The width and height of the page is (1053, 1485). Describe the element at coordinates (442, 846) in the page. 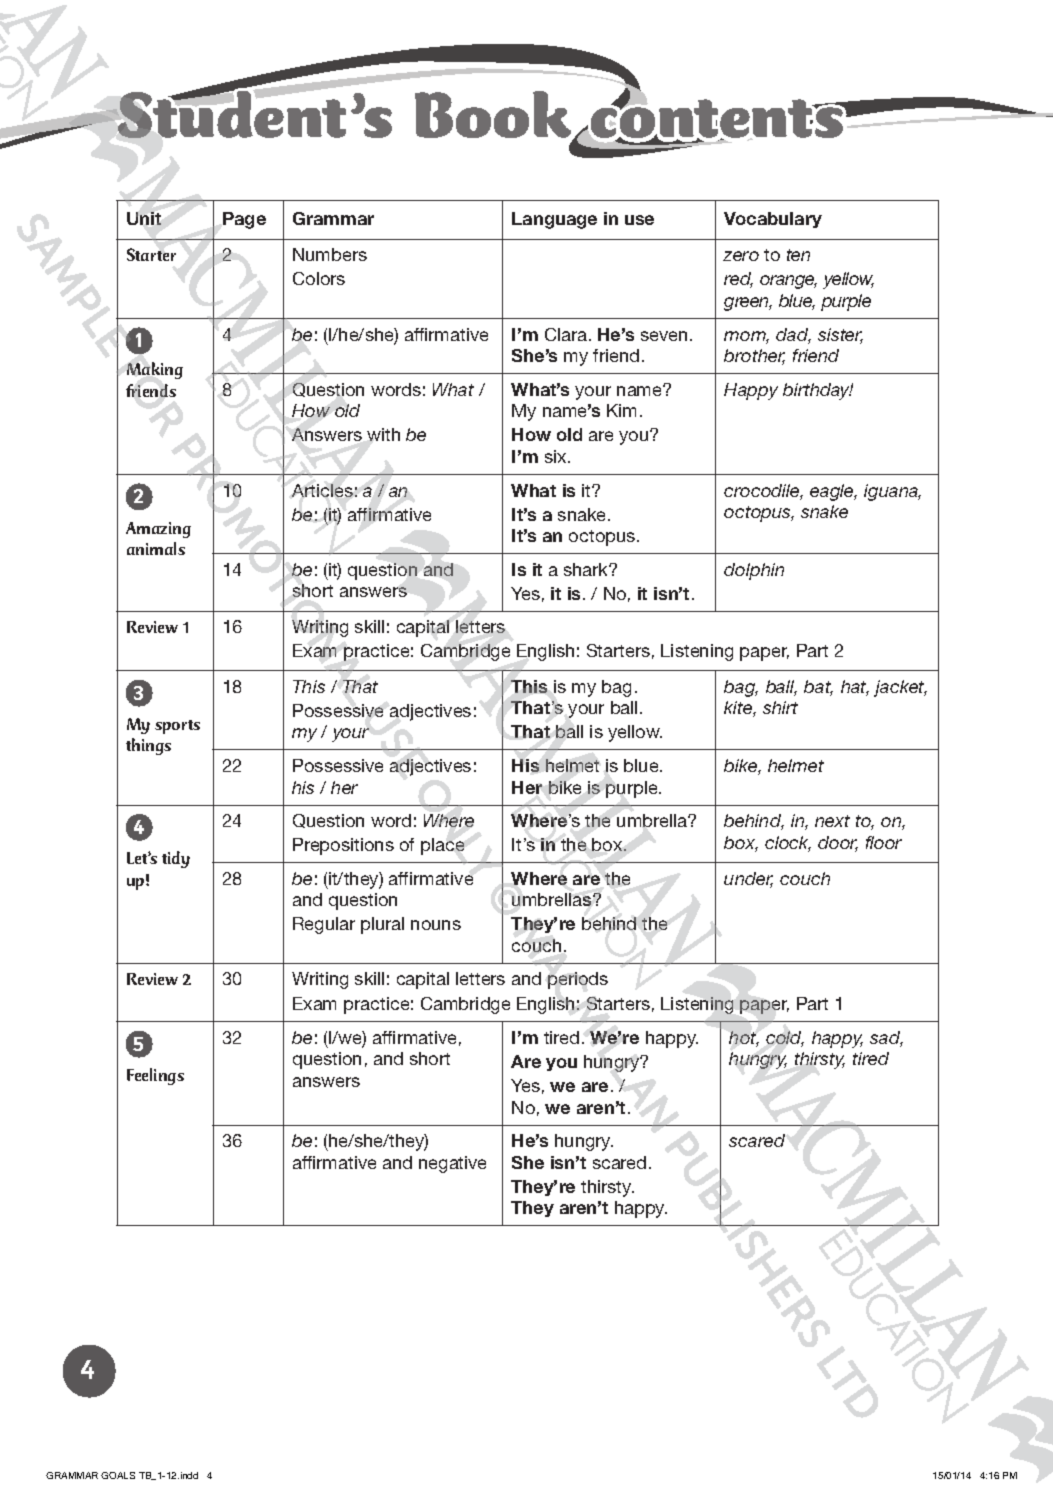

I see `place` at that location.
